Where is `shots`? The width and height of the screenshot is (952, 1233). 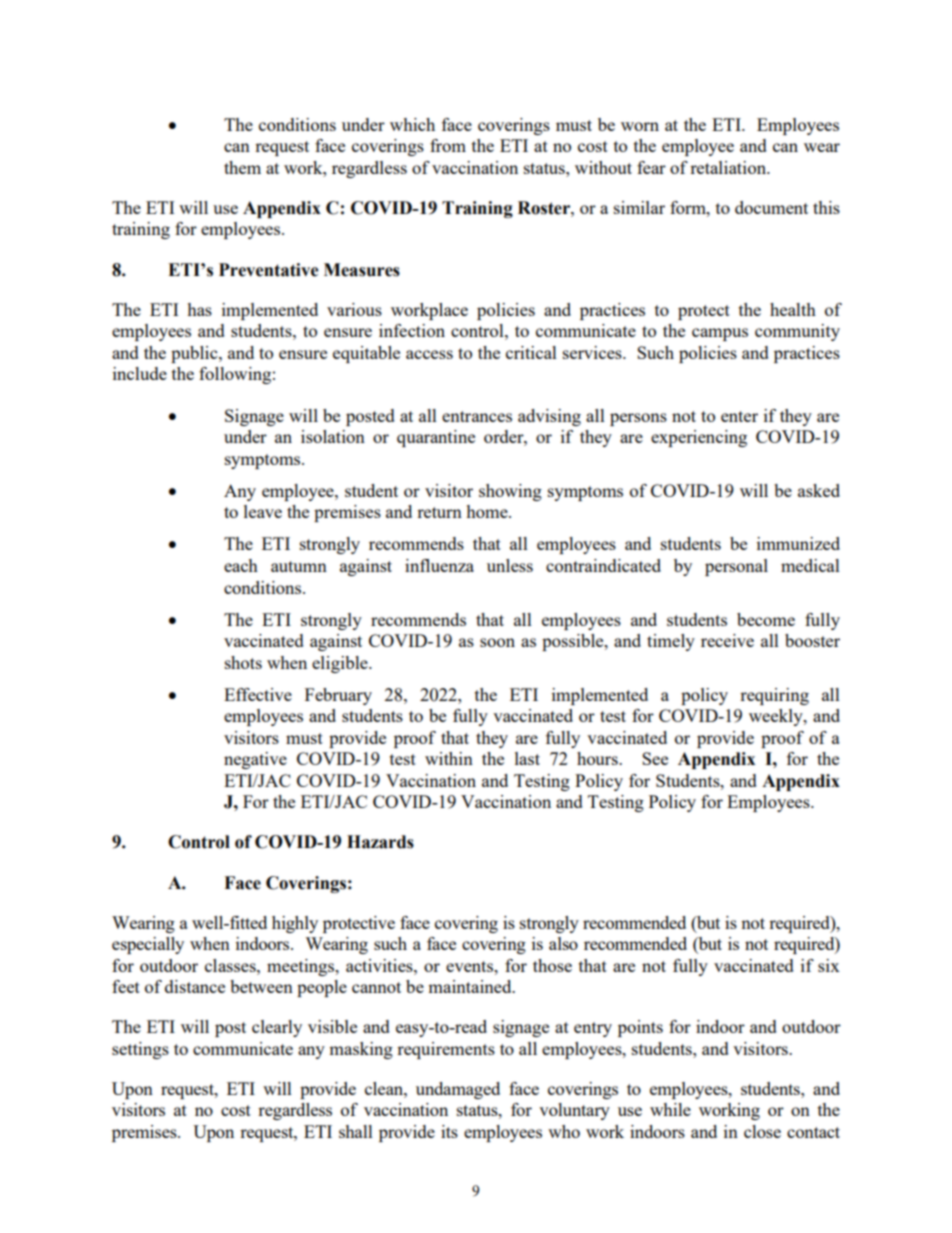 shots is located at coordinates (243, 662).
